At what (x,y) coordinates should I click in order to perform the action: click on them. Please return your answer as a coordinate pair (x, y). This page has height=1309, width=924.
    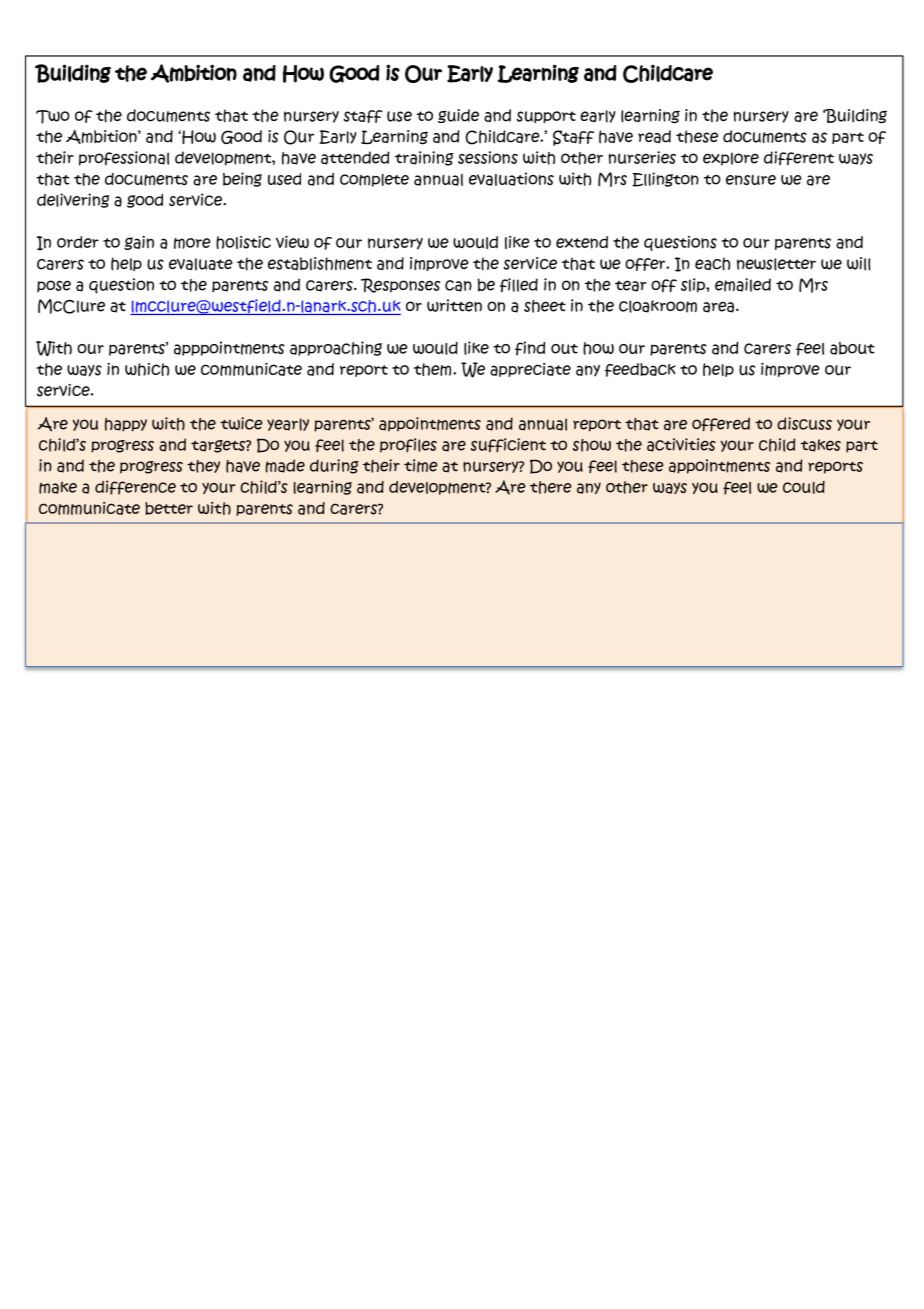
    Looking at the image, I should click on (434, 369).
